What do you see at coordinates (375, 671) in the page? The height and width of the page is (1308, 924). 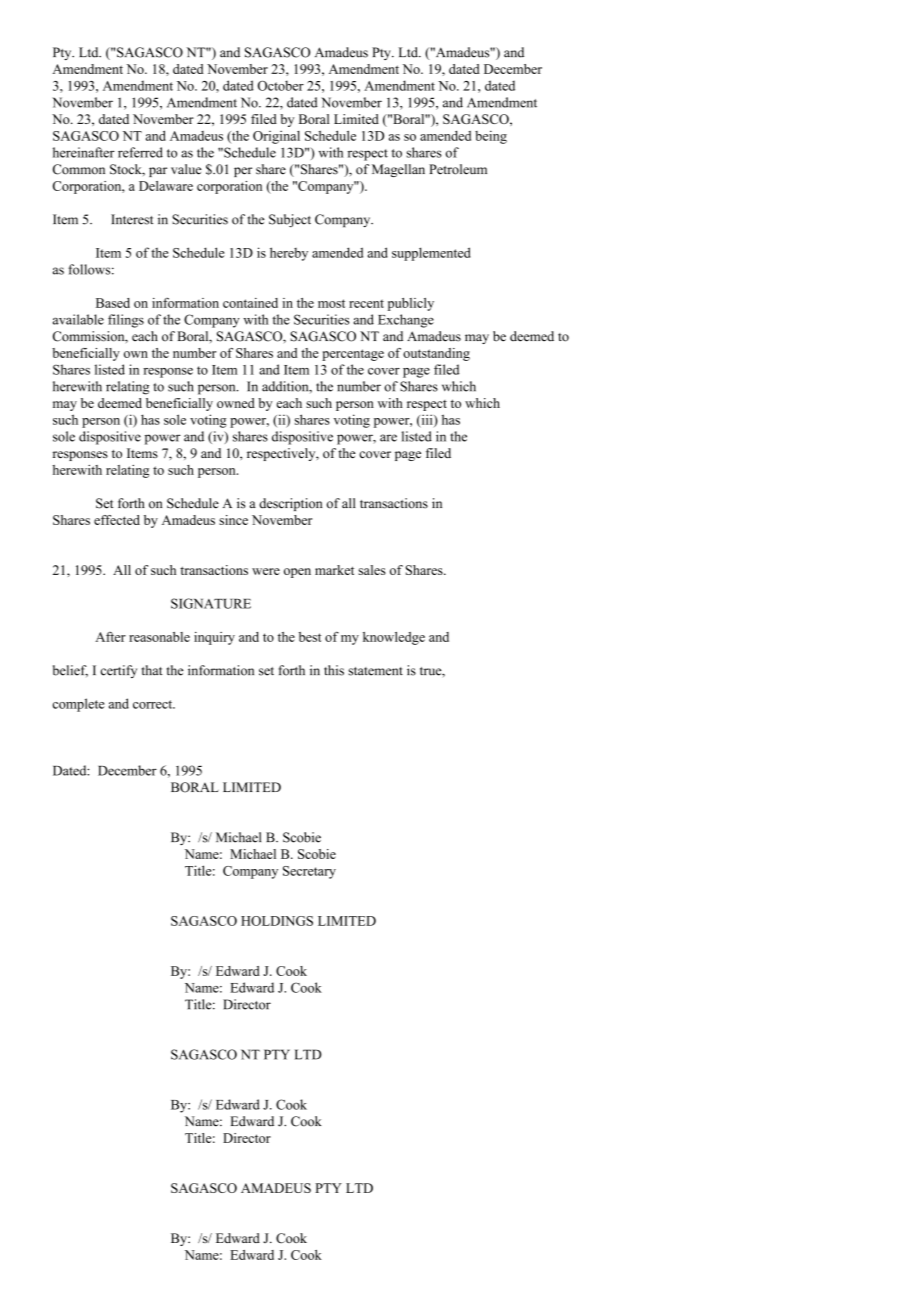 I see `statement` at bounding box center [375, 671].
